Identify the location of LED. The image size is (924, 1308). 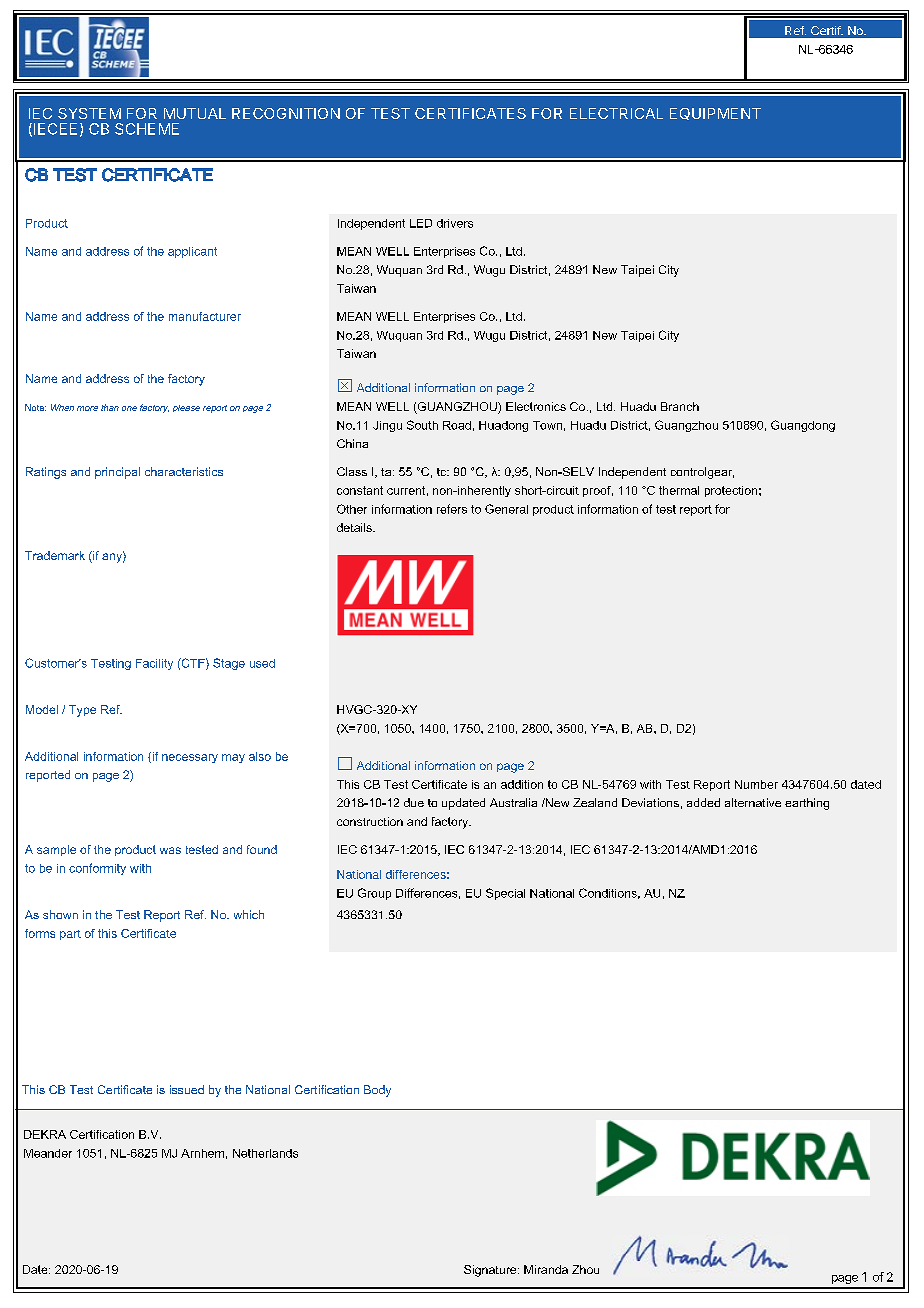
(421, 223).
